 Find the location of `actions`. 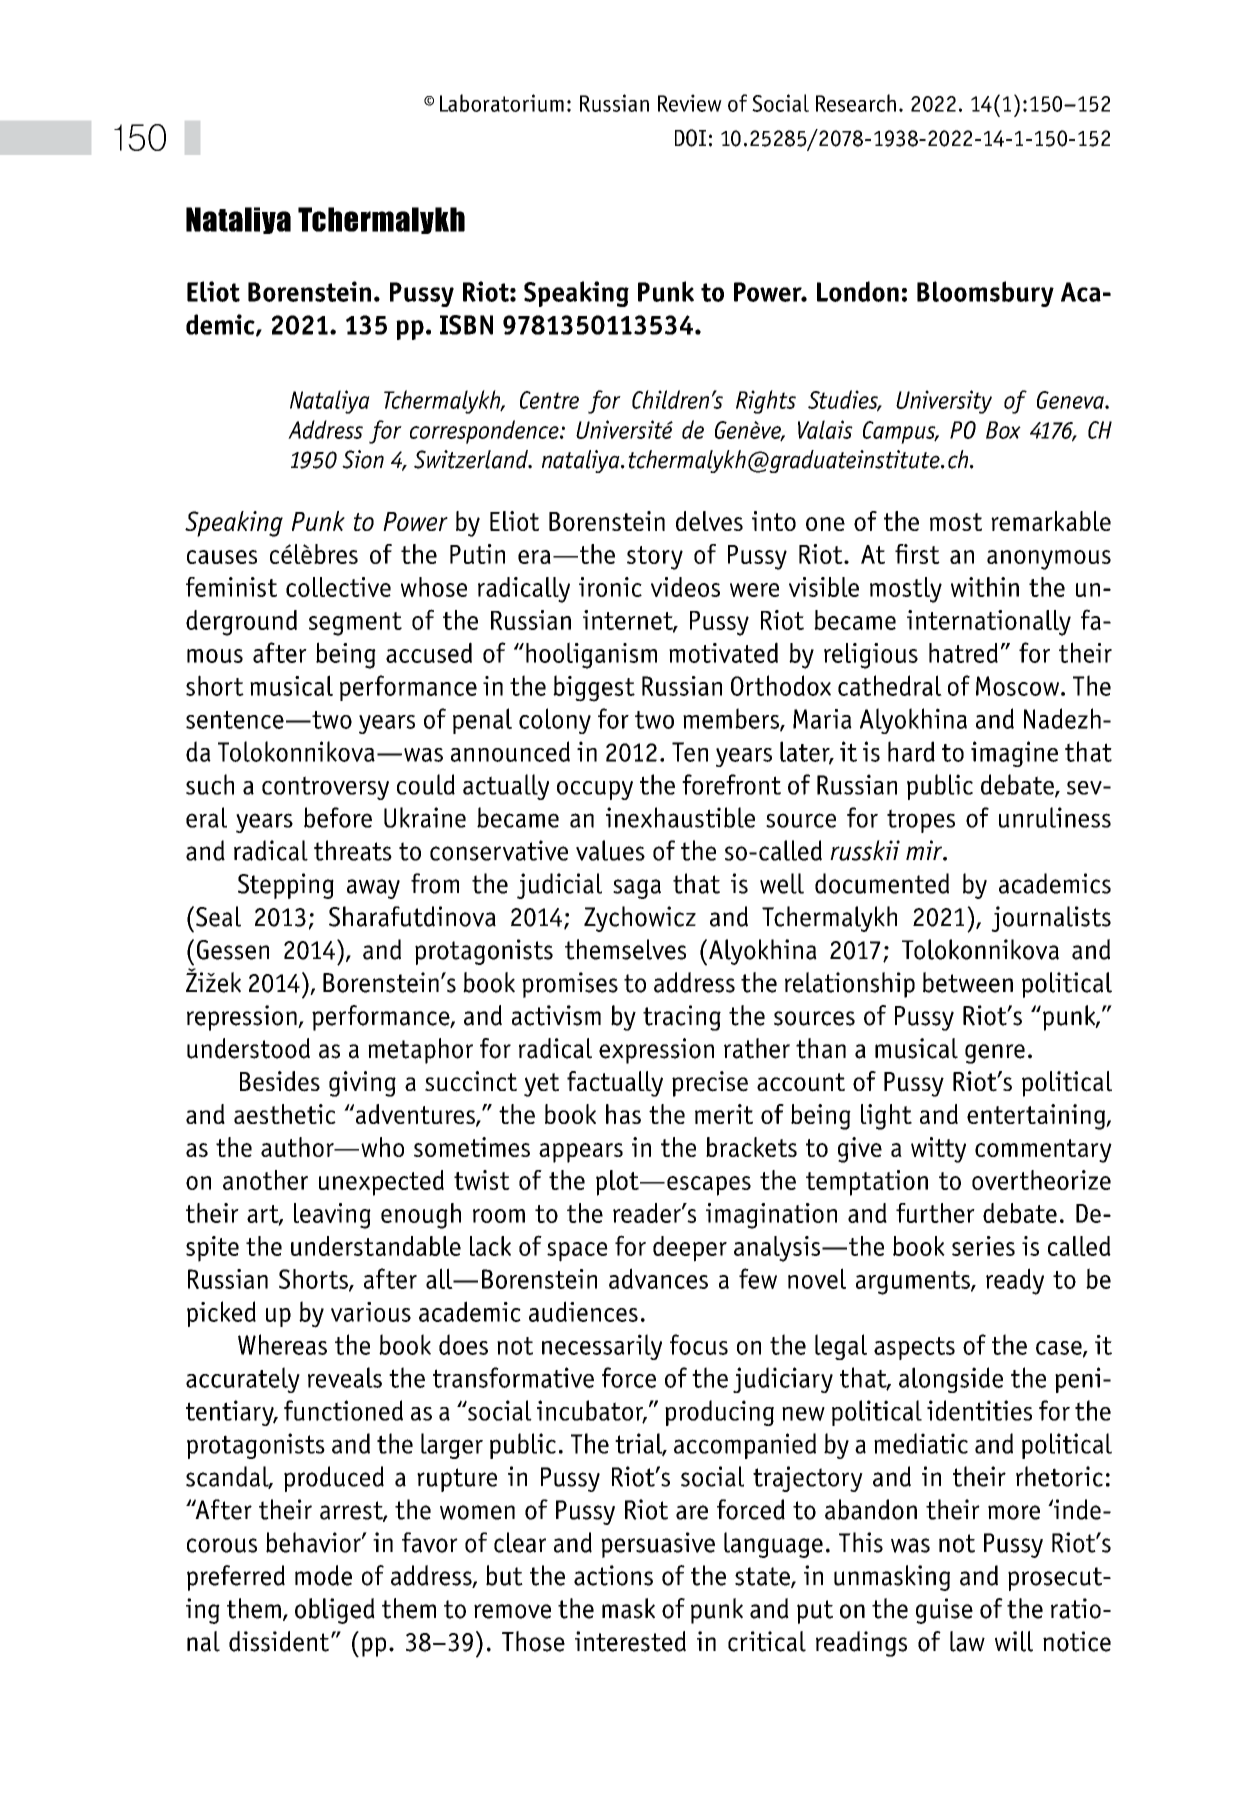

actions is located at coordinates (613, 1575).
